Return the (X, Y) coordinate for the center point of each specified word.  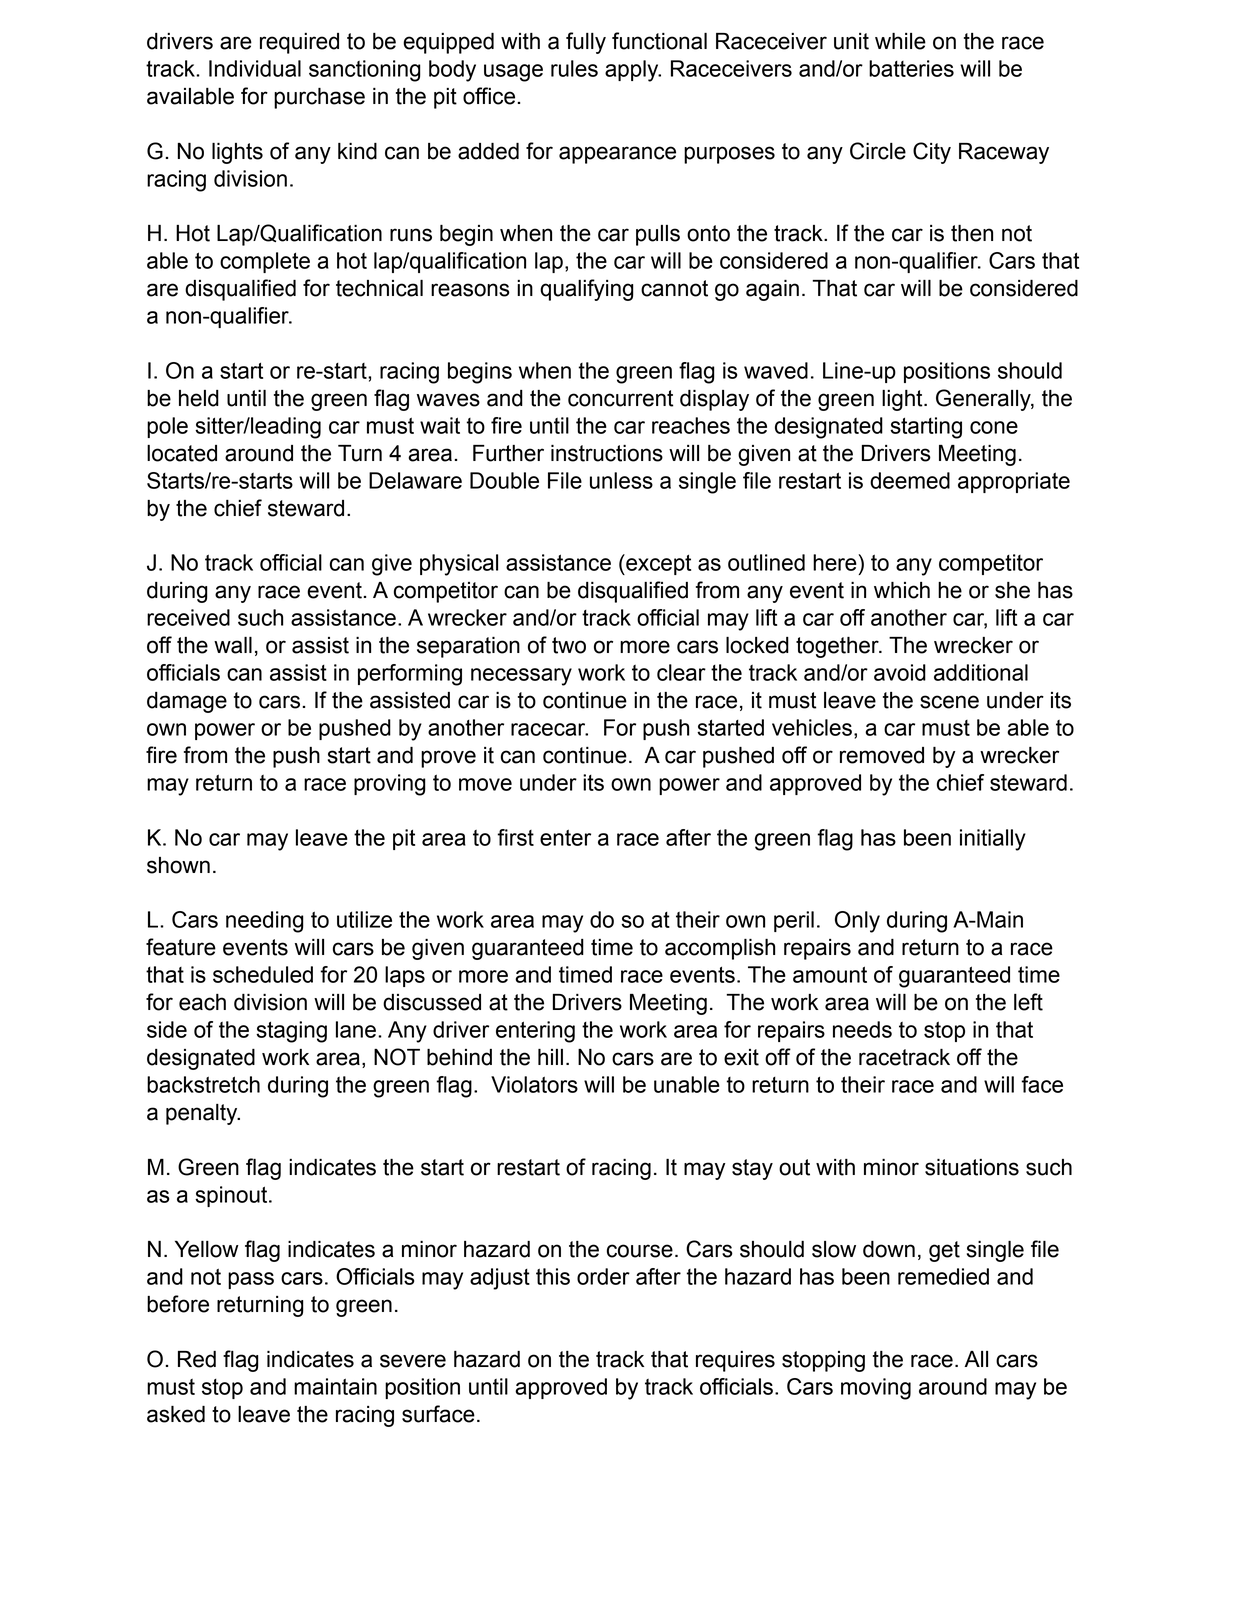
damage (187, 702)
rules (574, 68)
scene (949, 702)
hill (550, 1057)
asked (176, 1414)
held (199, 398)
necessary (521, 677)
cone (994, 427)
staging (291, 1032)
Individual (255, 68)
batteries (911, 68)
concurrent (621, 398)
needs (862, 1029)
